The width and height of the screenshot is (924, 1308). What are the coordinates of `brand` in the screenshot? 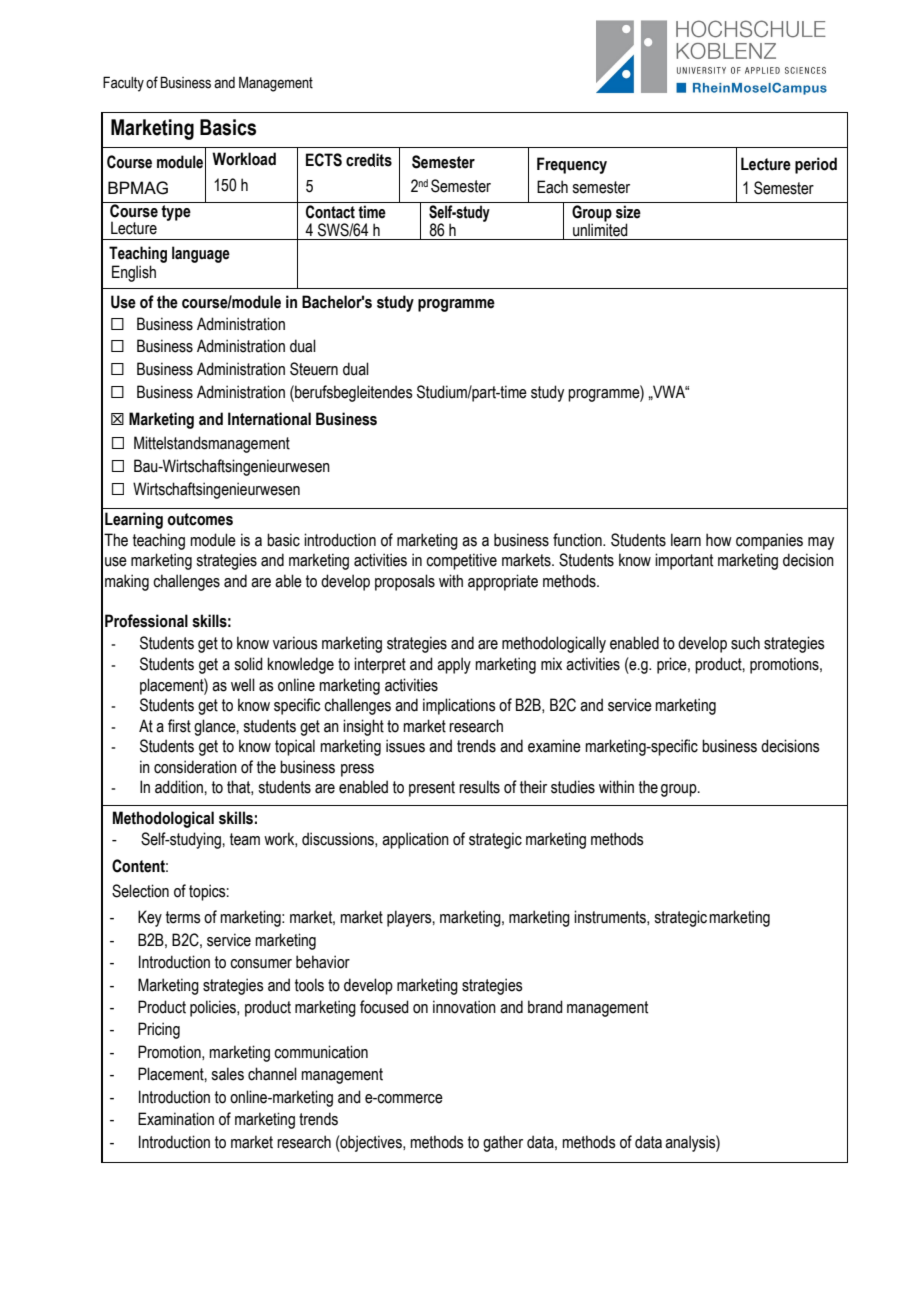 It's located at (545, 1007).
